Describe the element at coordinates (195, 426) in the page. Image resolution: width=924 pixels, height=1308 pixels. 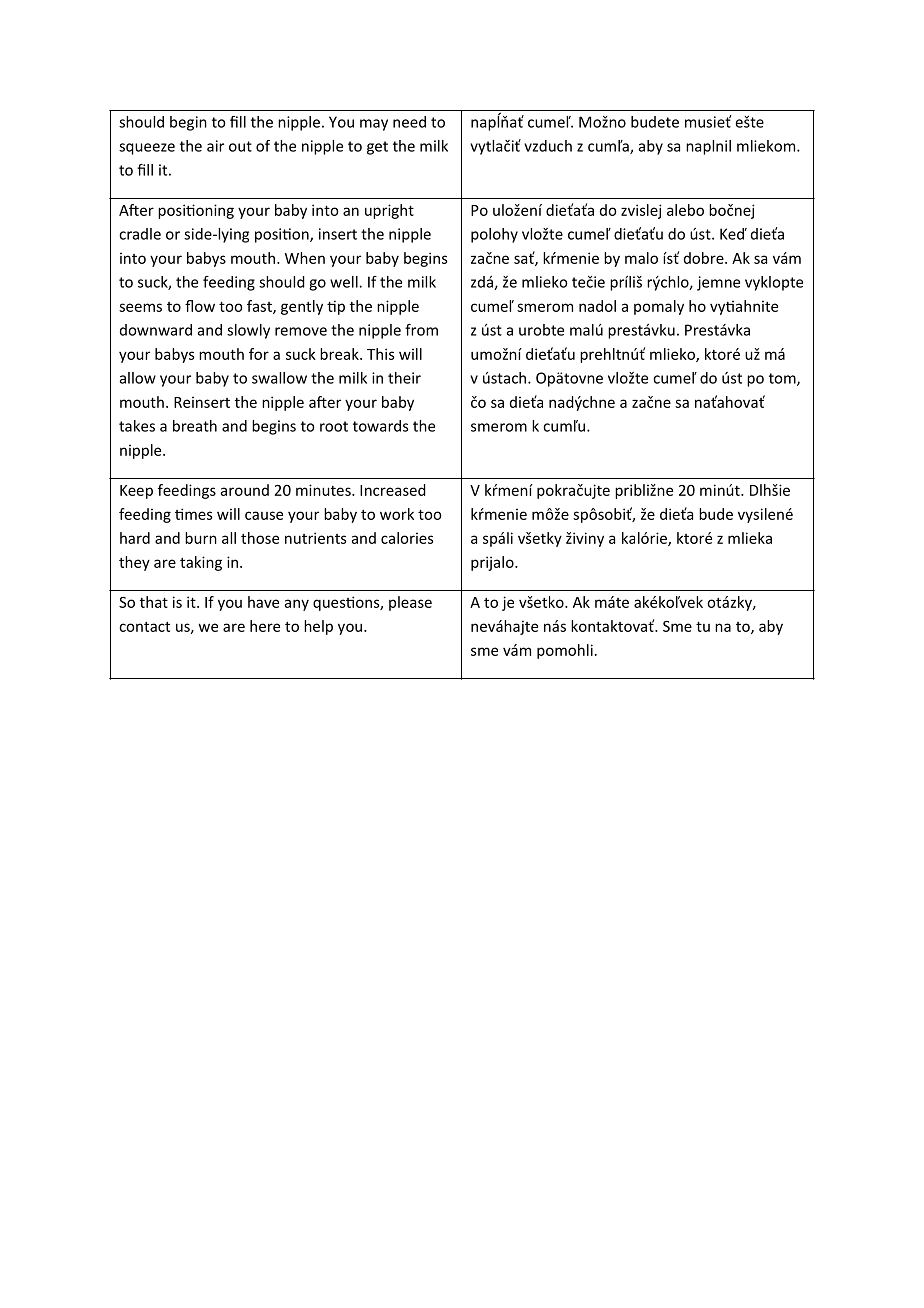
I see `breath` at that location.
